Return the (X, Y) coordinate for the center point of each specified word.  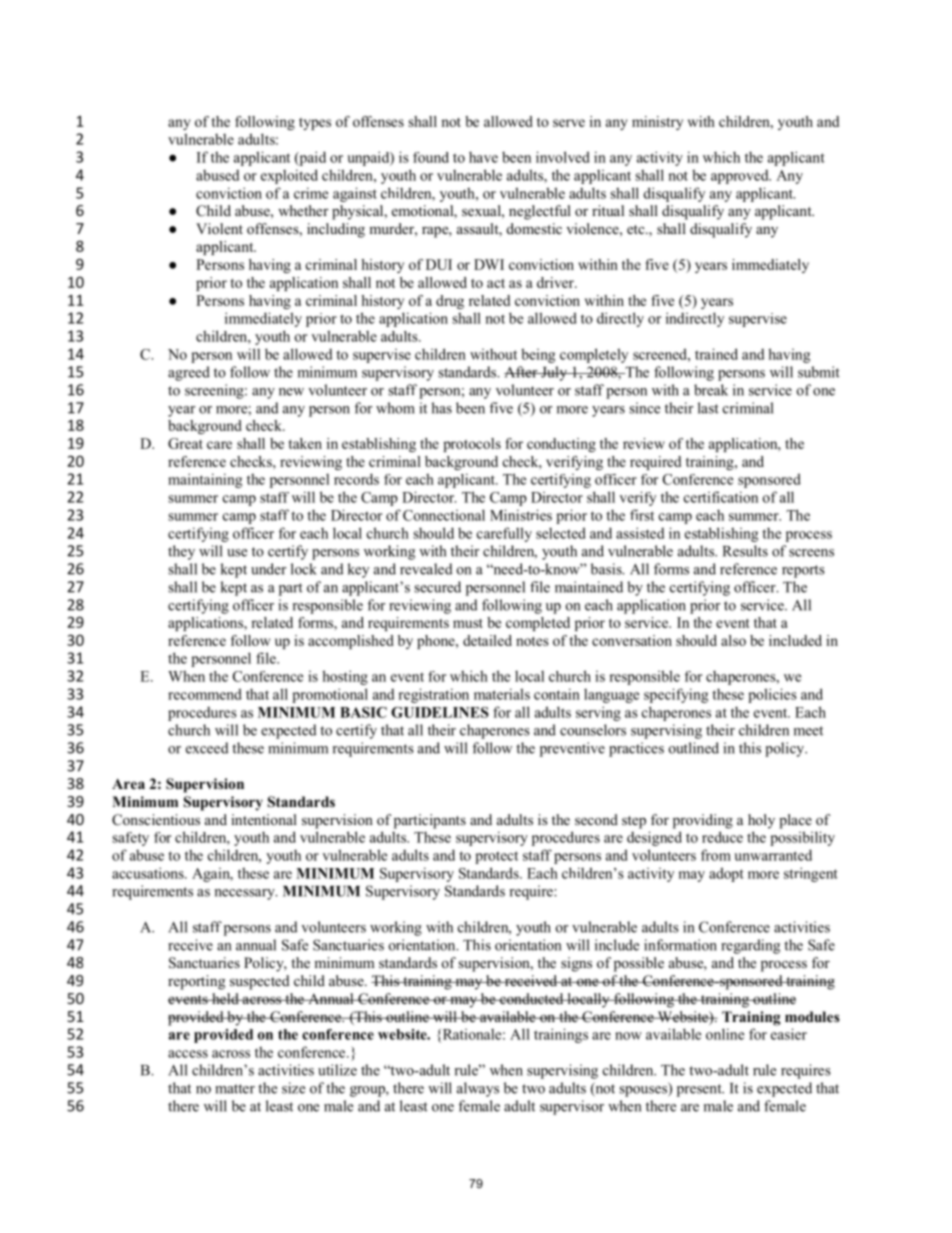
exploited (289, 176)
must (468, 623)
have (483, 157)
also (733, 640)
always (478, 1089)
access (188, 1054)
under (268, 569)
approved (741, 177)
